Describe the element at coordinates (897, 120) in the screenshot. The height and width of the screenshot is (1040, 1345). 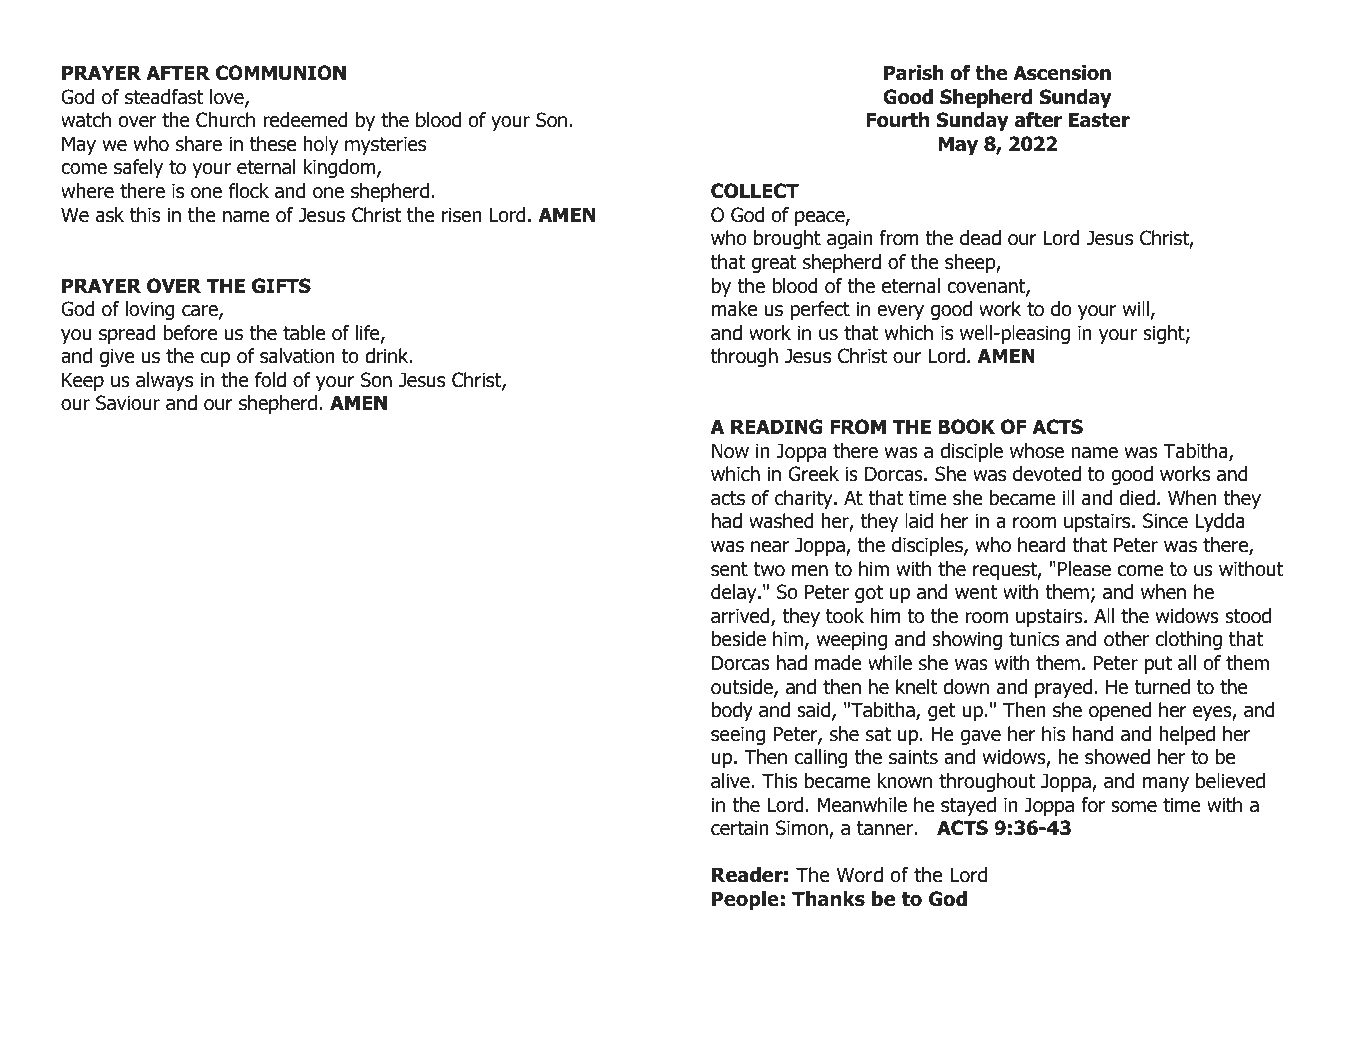
I see `Fourth` at that location.
